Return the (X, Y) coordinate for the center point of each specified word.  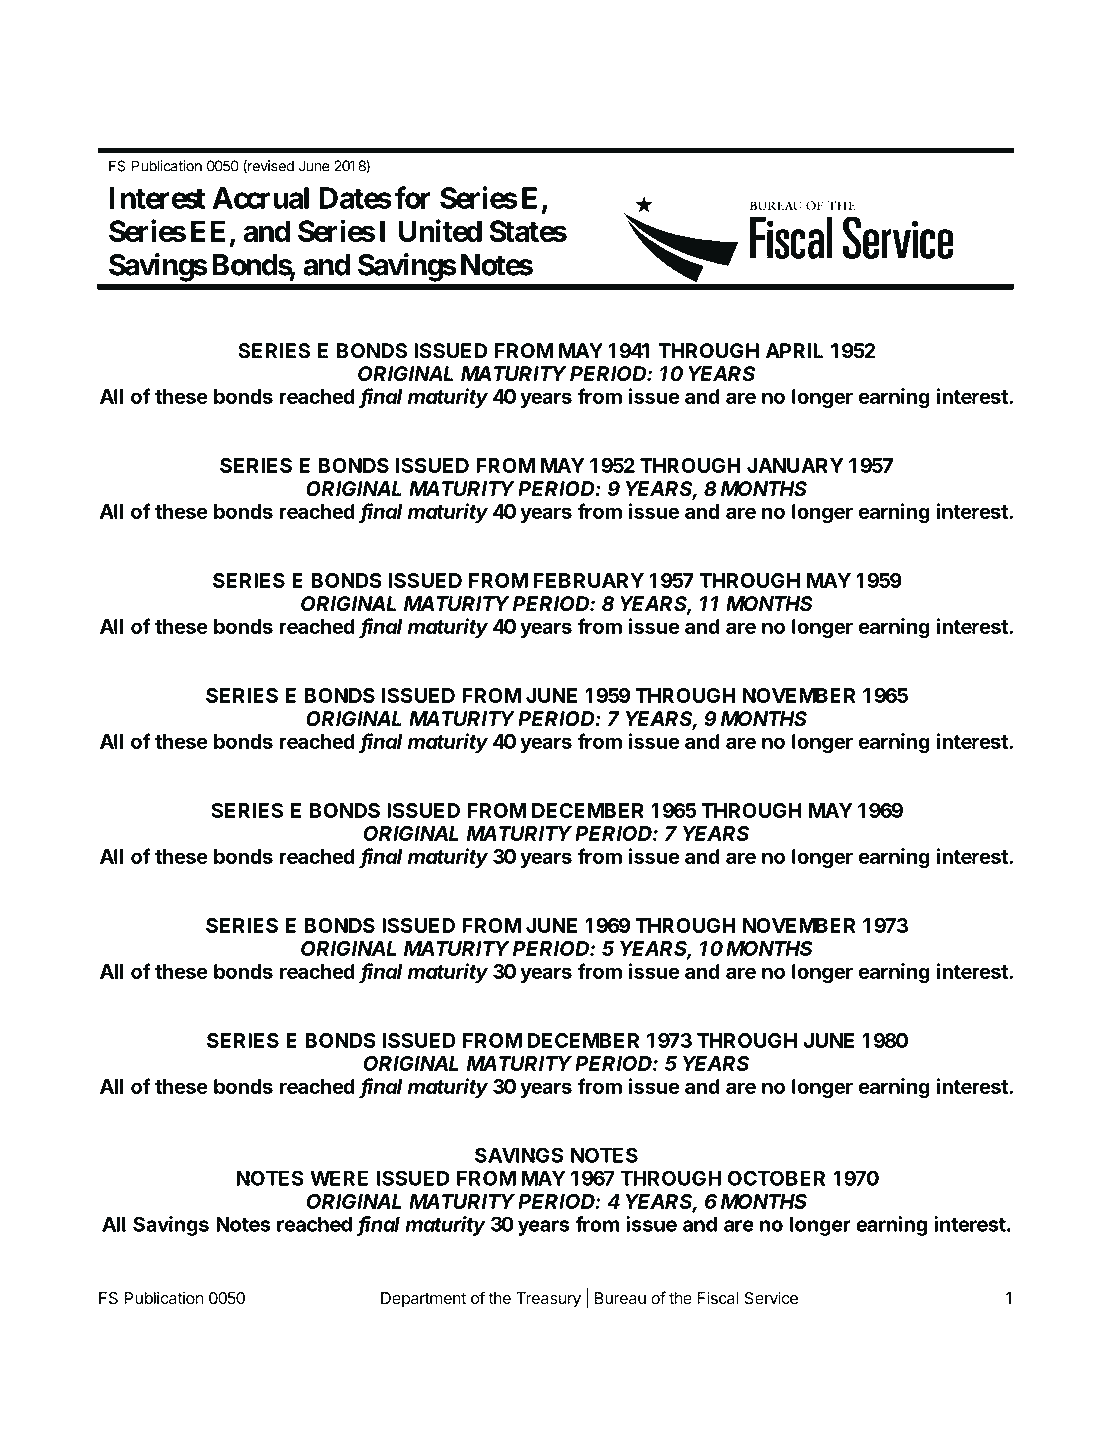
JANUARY (795, 465)
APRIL (794, 350)
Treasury (548, 1300)
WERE (339, 1178)
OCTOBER (776, 1178)
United (440, 230)
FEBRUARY (588, 580)
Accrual (261, 198)
